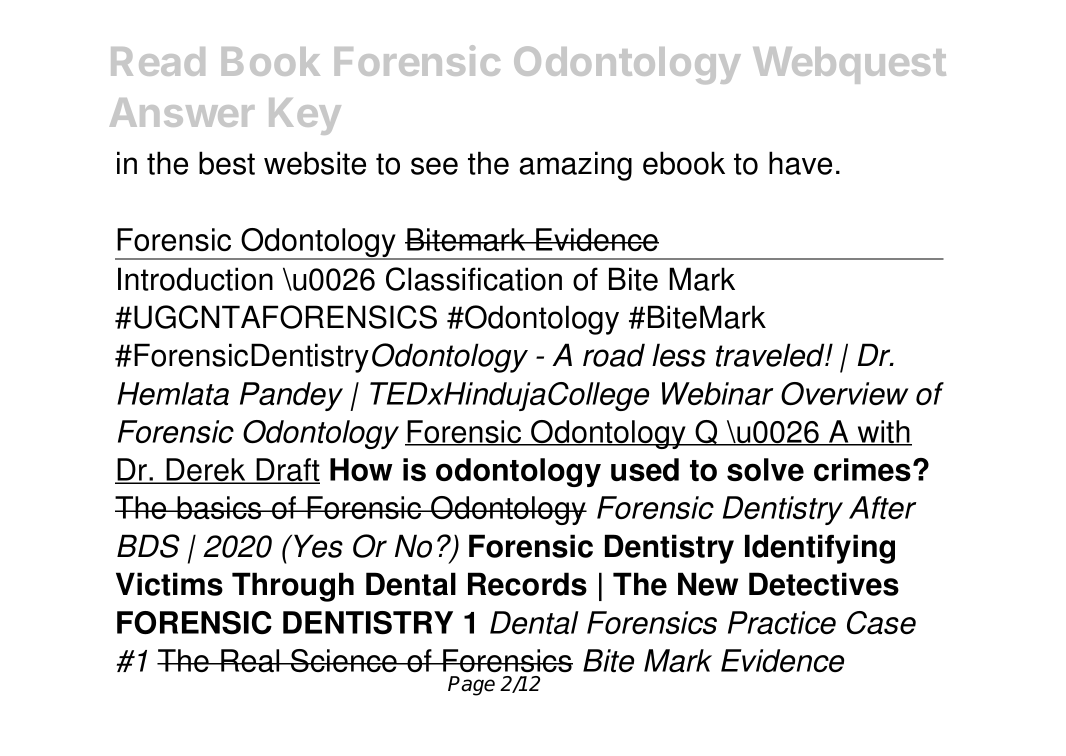 This screenshot has width=1066, height=756. Describe the element at coordinates (614, 355) in the screenshot. I see `road` at that location.
